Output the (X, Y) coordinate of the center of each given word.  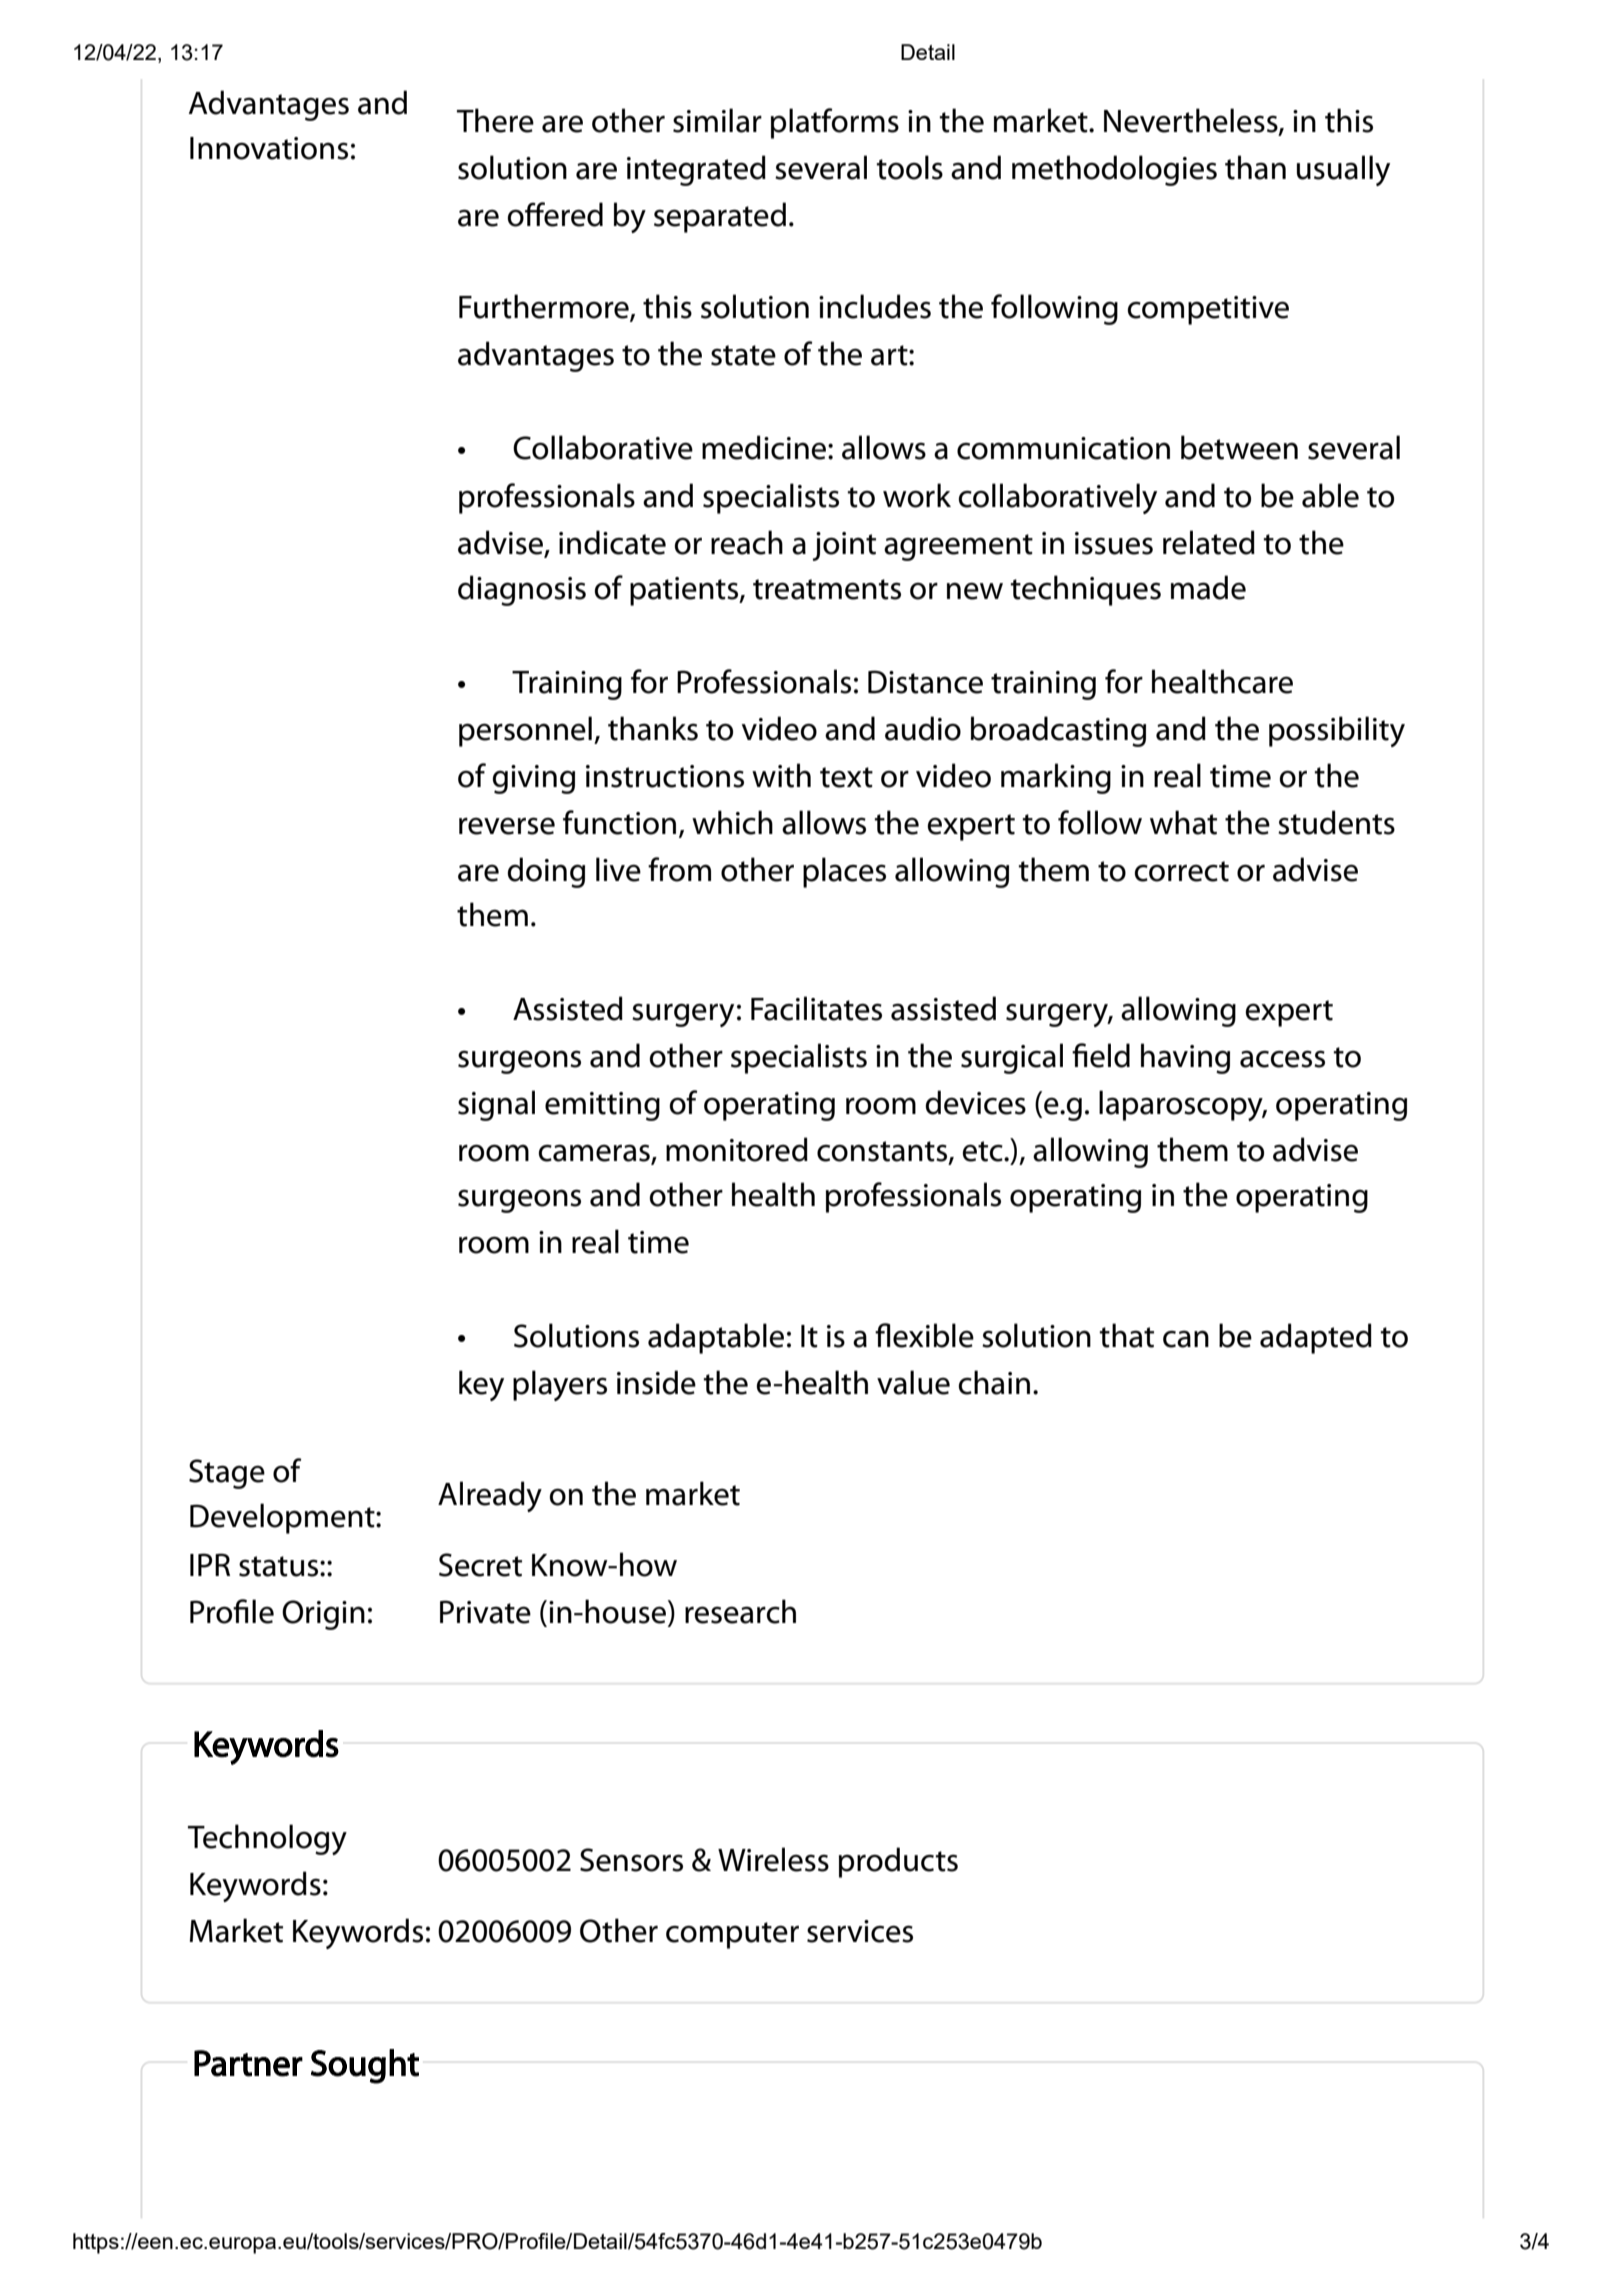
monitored (737, 1149)
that (1126, 1335)
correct (1181, 871)
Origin (323, 1615)
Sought (365, 2066)
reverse (507, 826)
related (1209, 542)
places (844, 872)
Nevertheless (1192, 121)
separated (720, 217)
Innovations (269, 148)
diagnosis (522, 590)
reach (747, 542)
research (740, 1611)
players (560, 1385)
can (1186, 1339)
